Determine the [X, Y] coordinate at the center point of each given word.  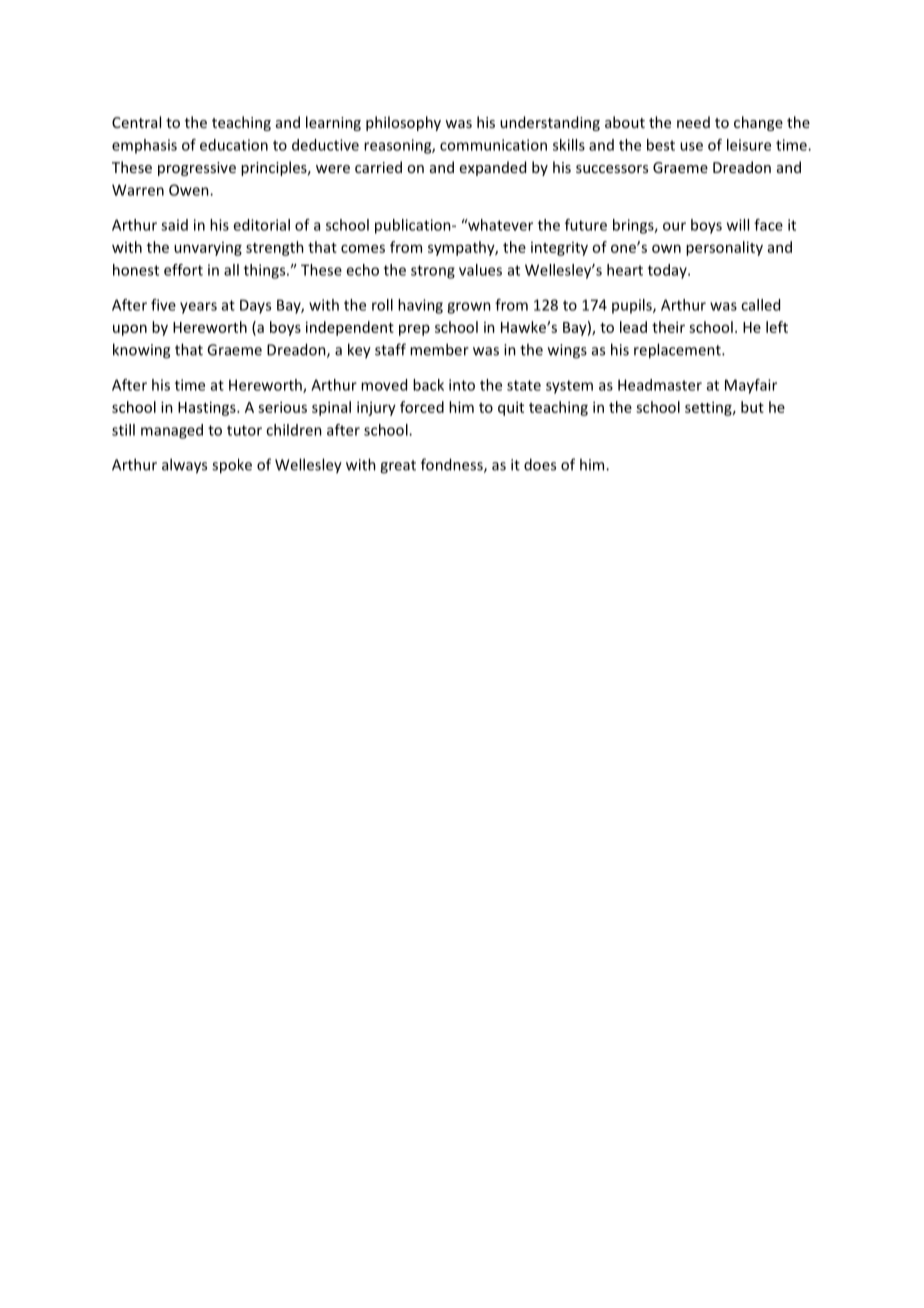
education [234, 145]
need [693, 122]
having [420, 306]
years [198, 308]
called [760, 305]
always [184, 466]
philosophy [403, 123]
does [540, 464]
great [398, 467]
